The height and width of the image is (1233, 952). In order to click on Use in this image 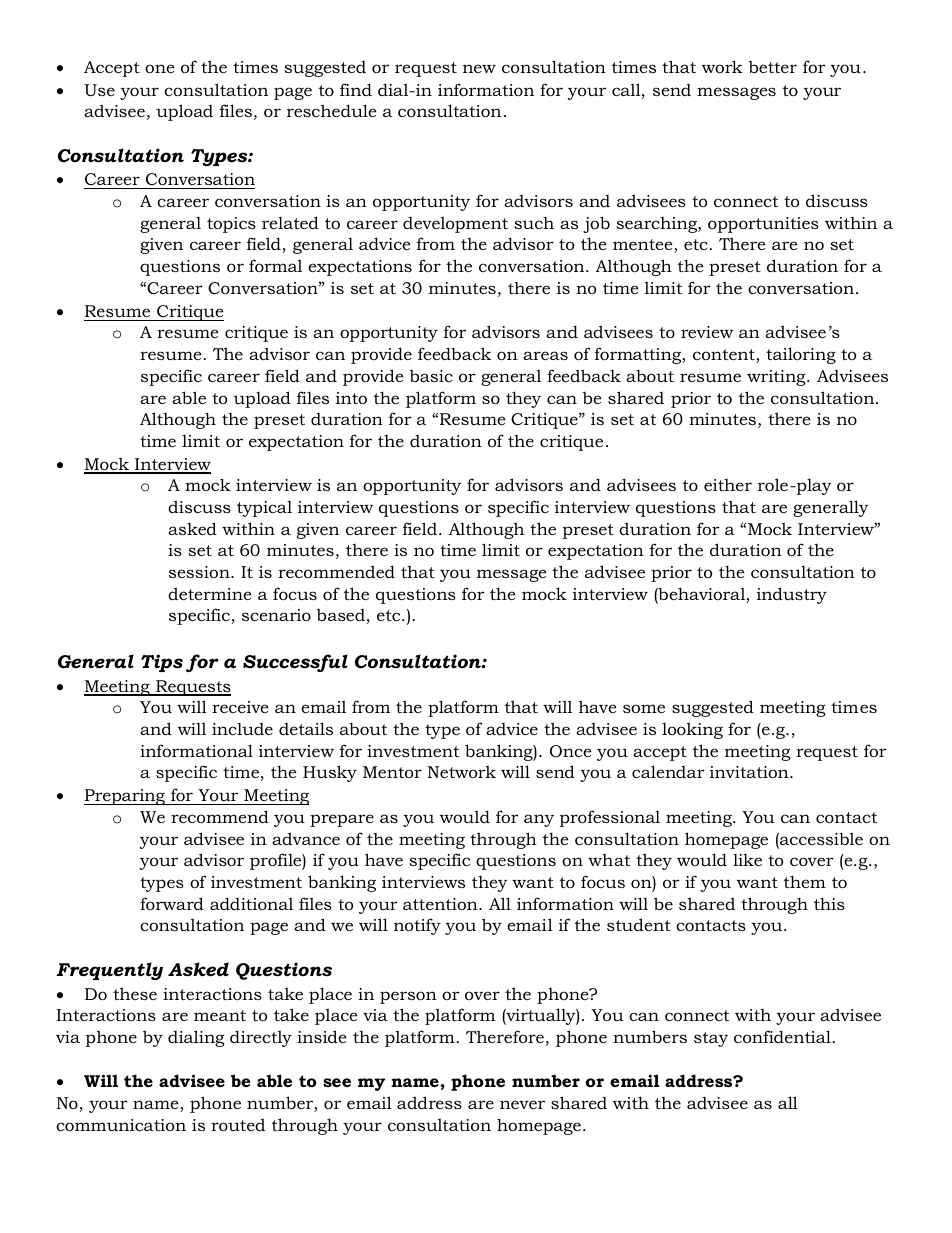, I will do `click(99, 90)`.
